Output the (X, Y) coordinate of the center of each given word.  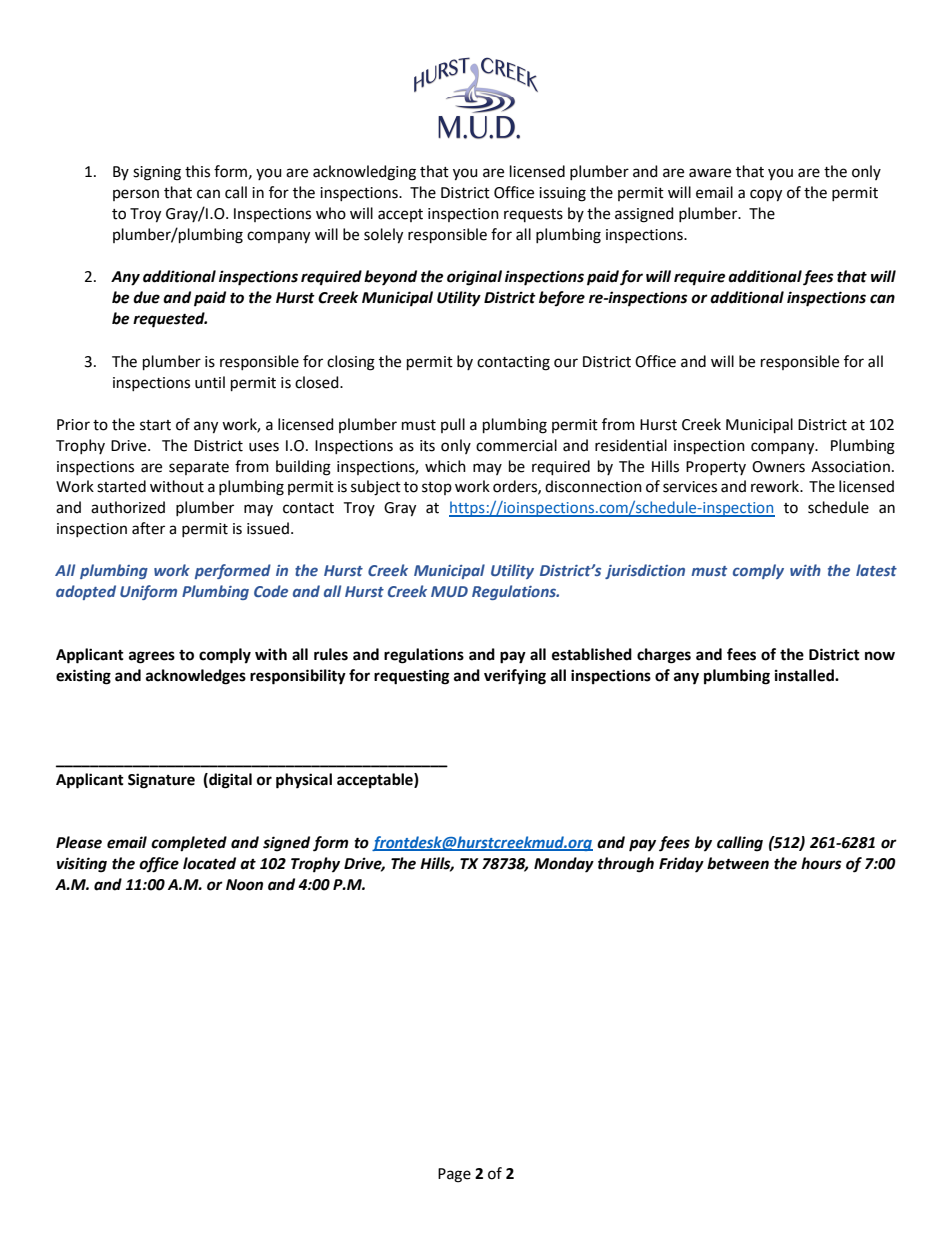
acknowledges (196, 677)
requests (533, 215)
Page (454, 1175)
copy (766, 195)
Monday (564, 865)
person (136, 195)
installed (805, 675)
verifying (515, 677)
